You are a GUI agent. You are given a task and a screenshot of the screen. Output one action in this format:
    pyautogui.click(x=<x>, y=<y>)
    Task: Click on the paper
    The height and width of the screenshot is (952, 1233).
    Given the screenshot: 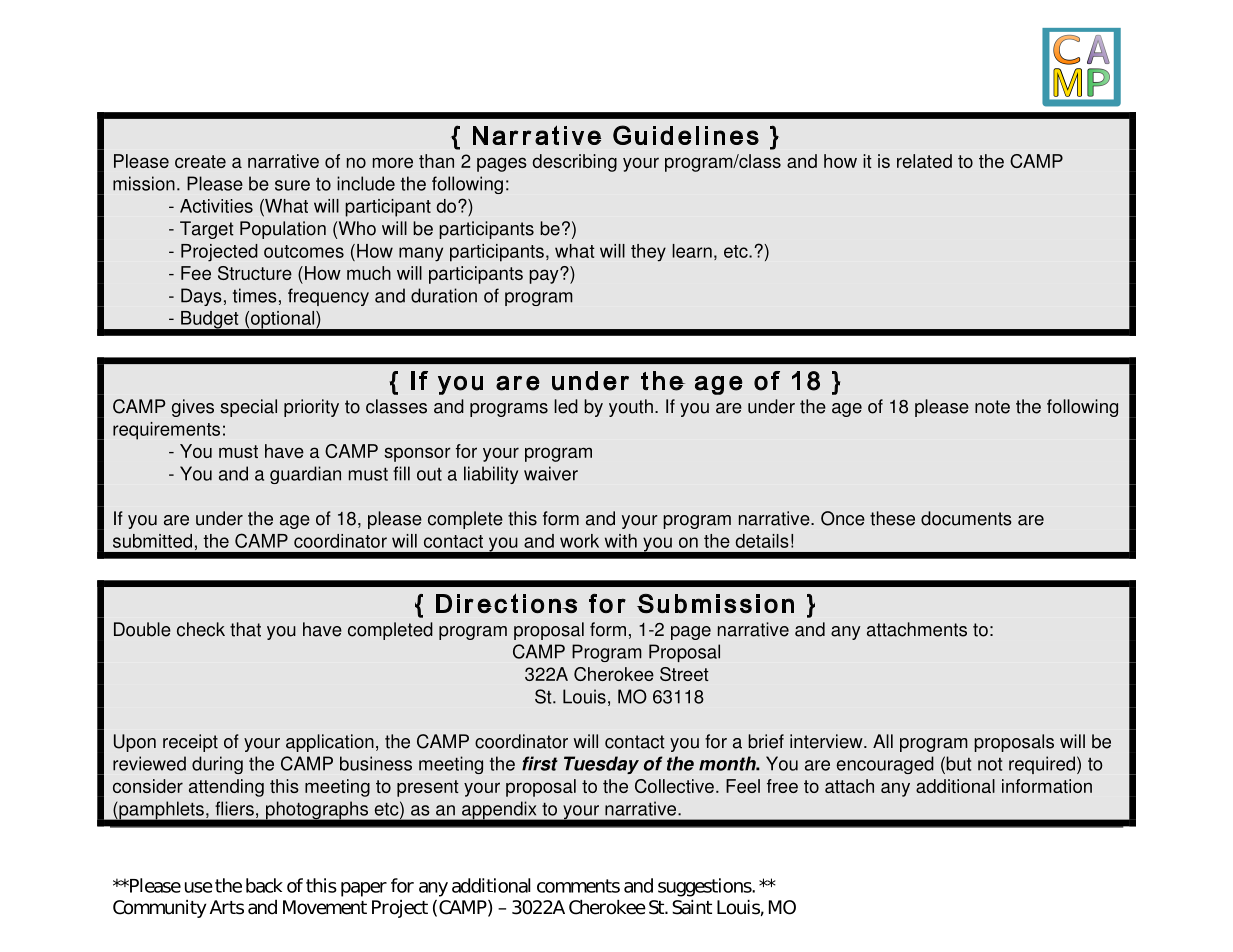 What is the action you would take?
    pyautogui.click(x=364, y=889)
